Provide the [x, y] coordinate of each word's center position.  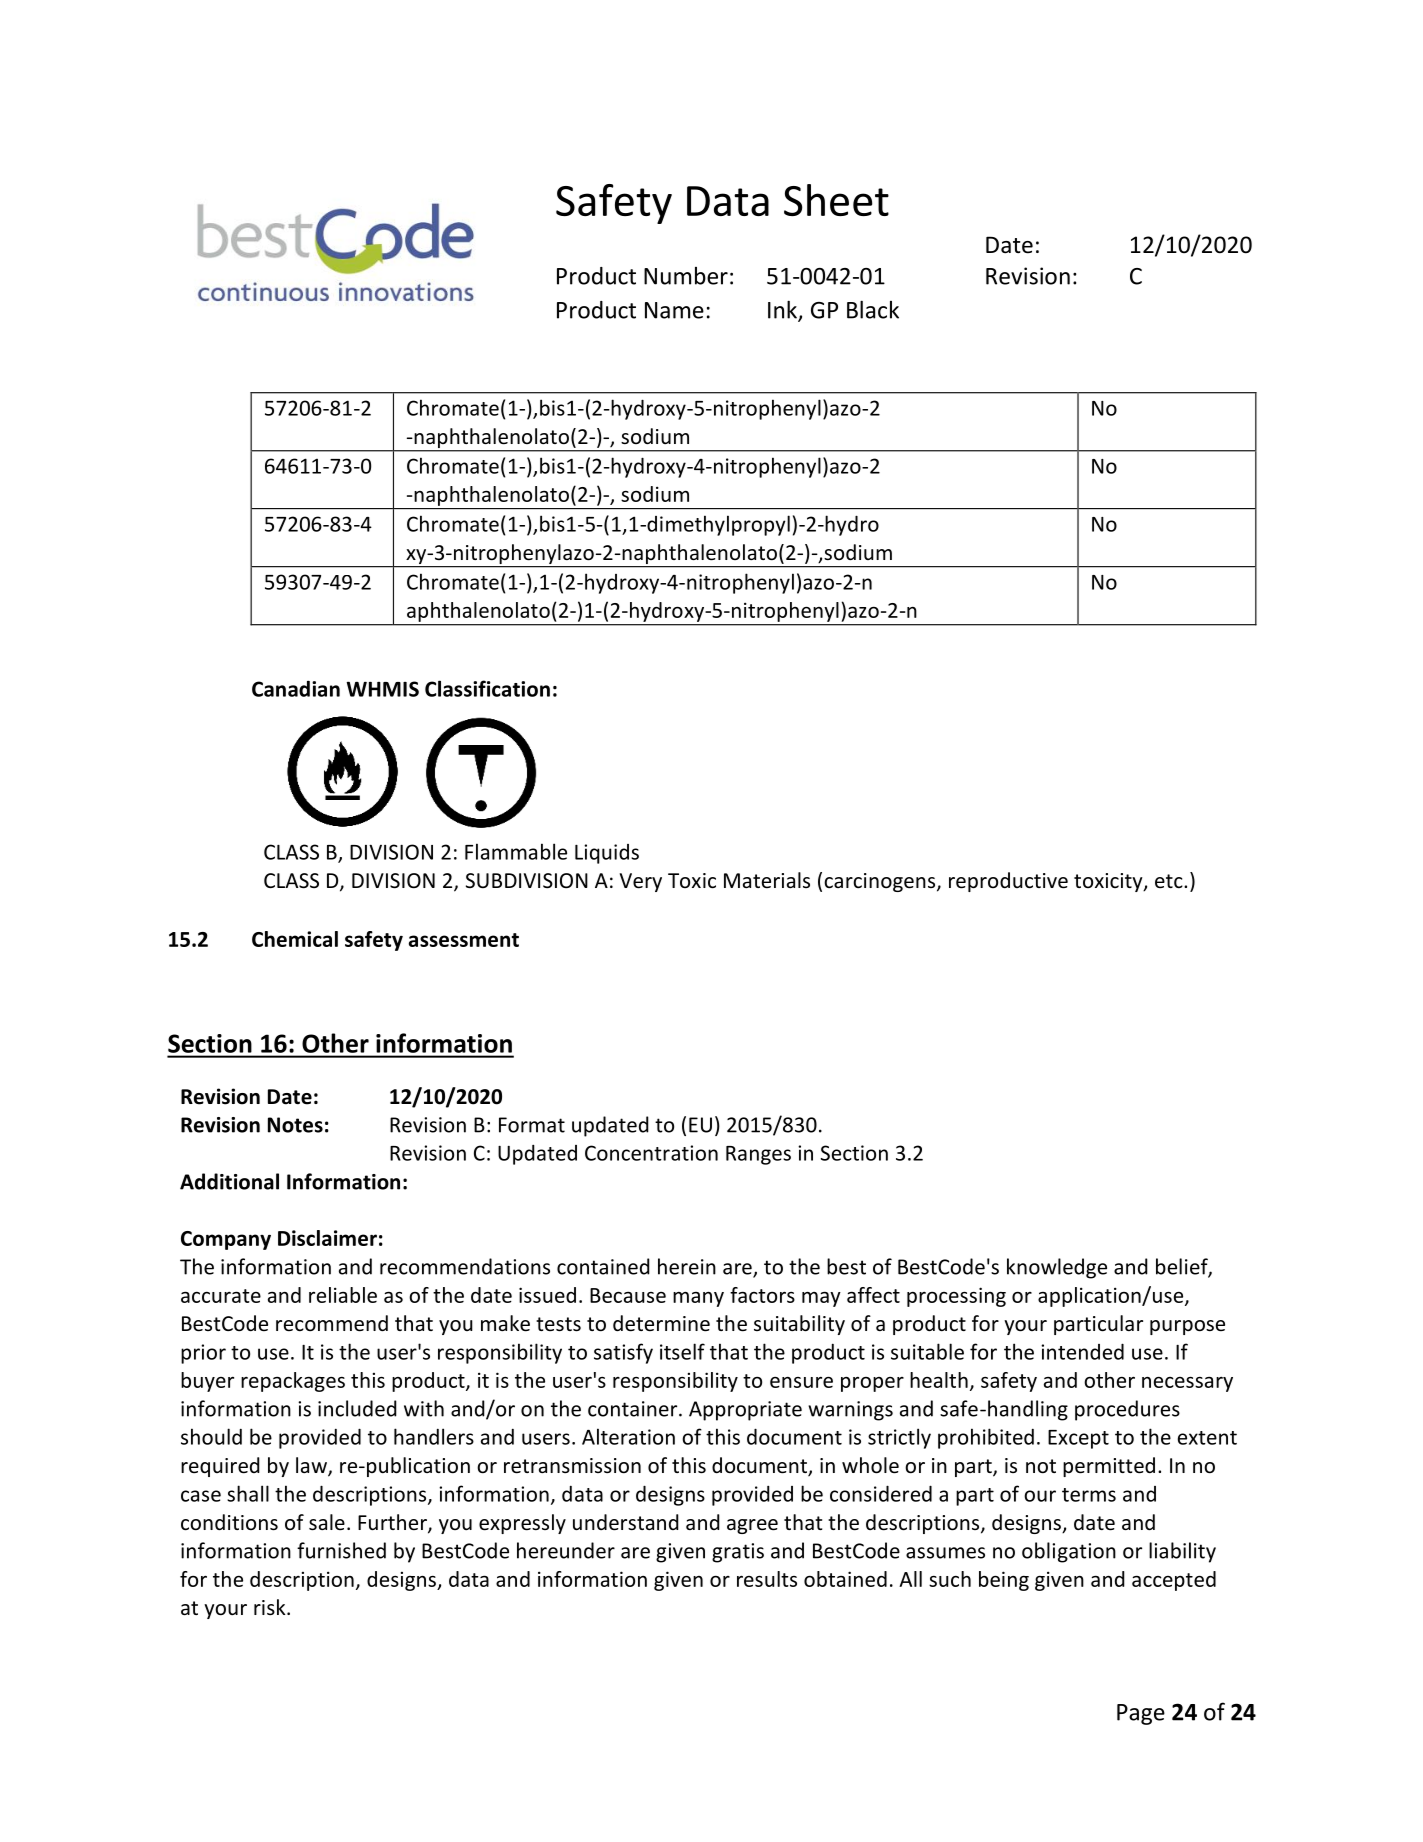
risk [271, 1607]
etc [1170, 881]
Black [873, 309]
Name [674, 310]
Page [1141, 1714]
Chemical [295, 939]
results [767, 1579]
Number [686, 276]
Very [640, 882]
